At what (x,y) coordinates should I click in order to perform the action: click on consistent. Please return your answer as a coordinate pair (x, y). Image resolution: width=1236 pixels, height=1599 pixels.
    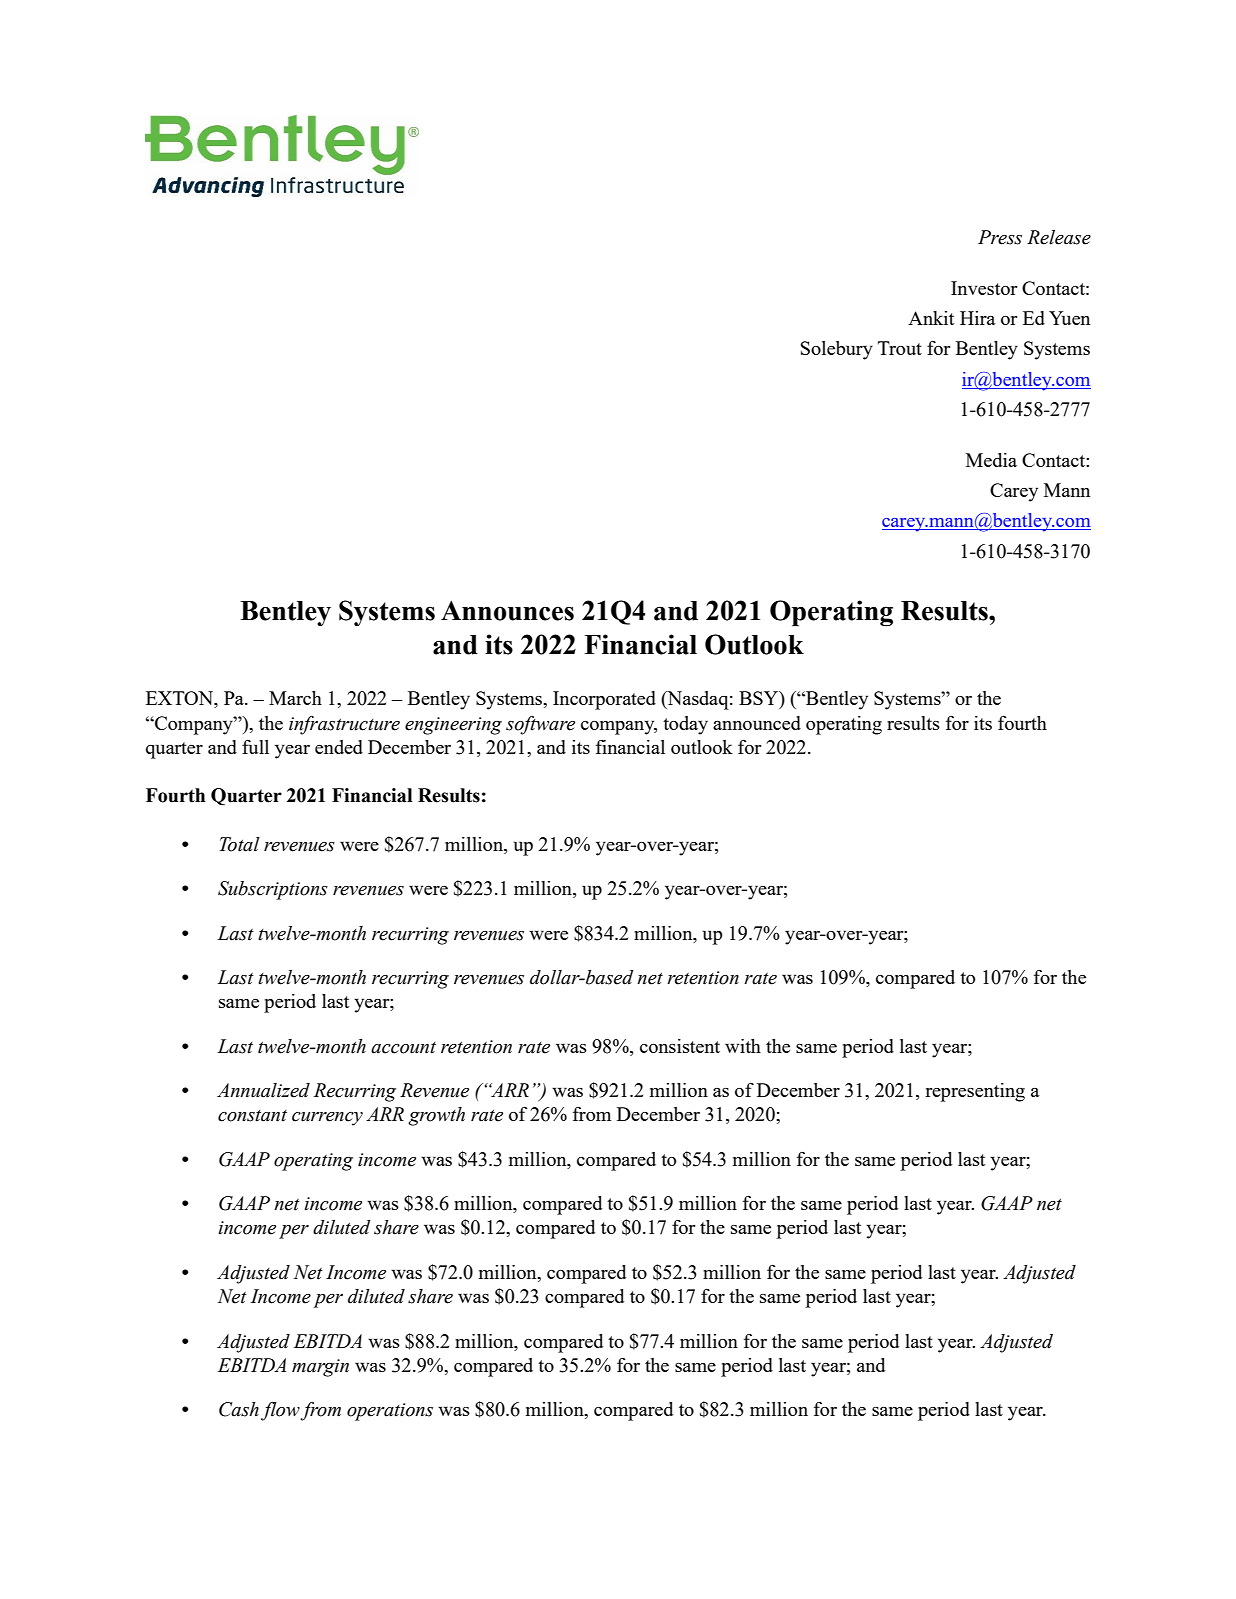
    Looking at the image, I should click on (680, 1046).
